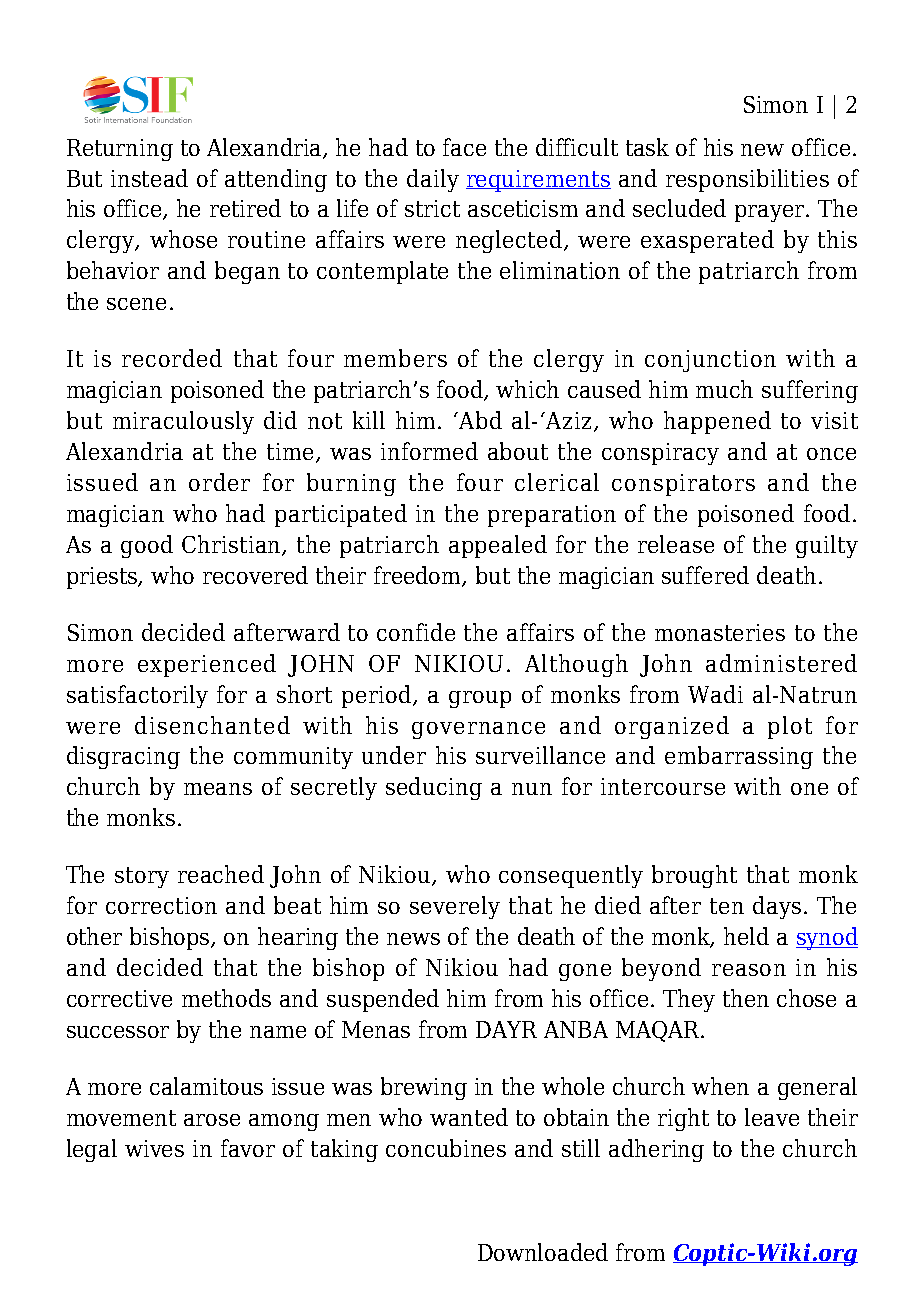 The width and height of the document is (924, 1308). What do you see at coordinates (480, 699) in the document?
I see `group` at bounding box center [480, 699].
